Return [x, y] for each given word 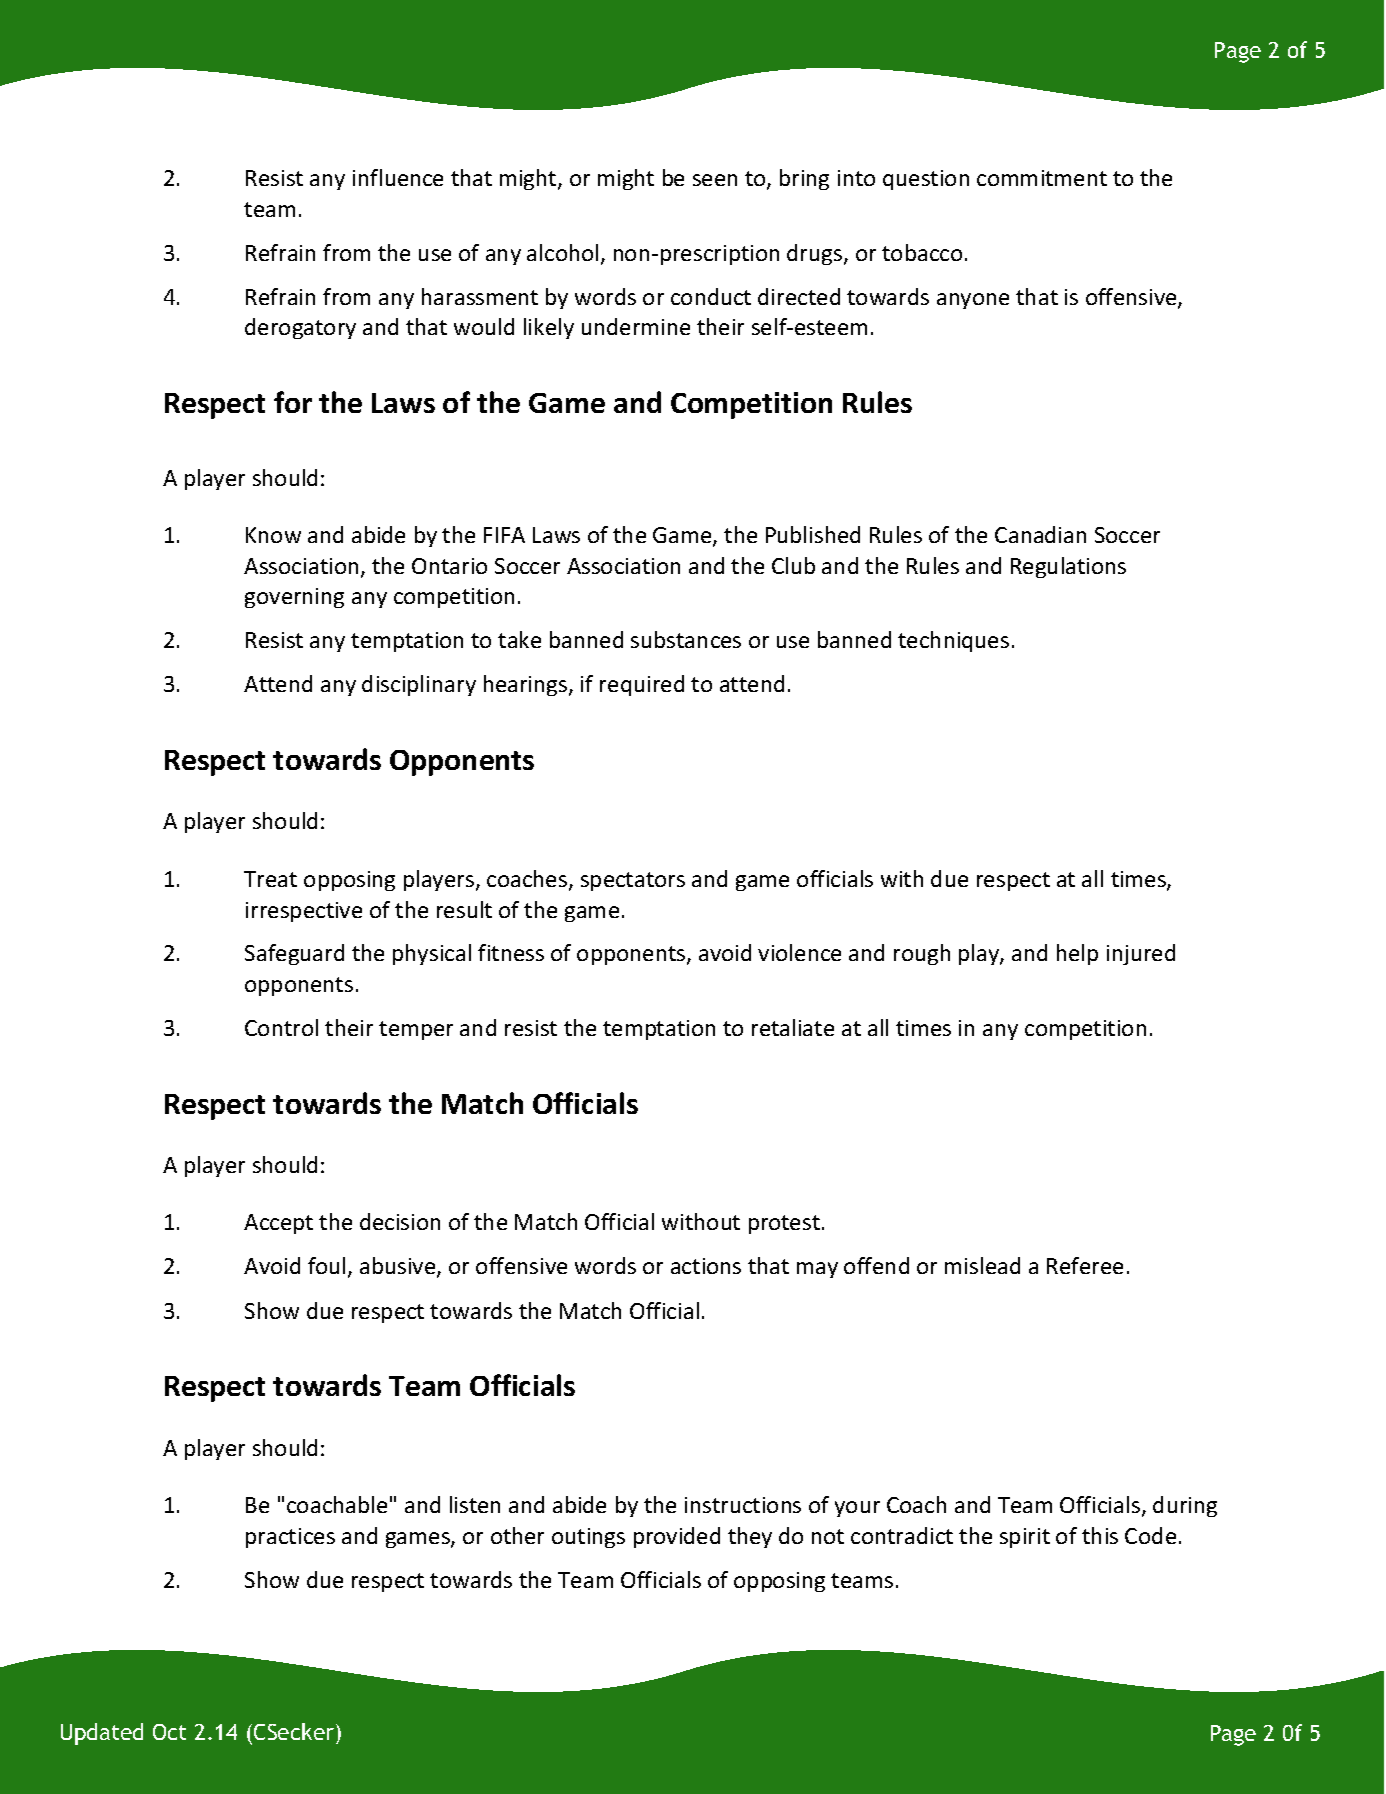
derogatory [300, 328]
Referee [1085, 1265]
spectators [633, 881]
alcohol [562, 252]
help [1077, 954]
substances [686, 639]
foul [326, 1265]
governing [294, 598]
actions [706, 1266]
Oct [169, 1732]
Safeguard [294, 954]
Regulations [1068, 567]
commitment [1042, 178]
